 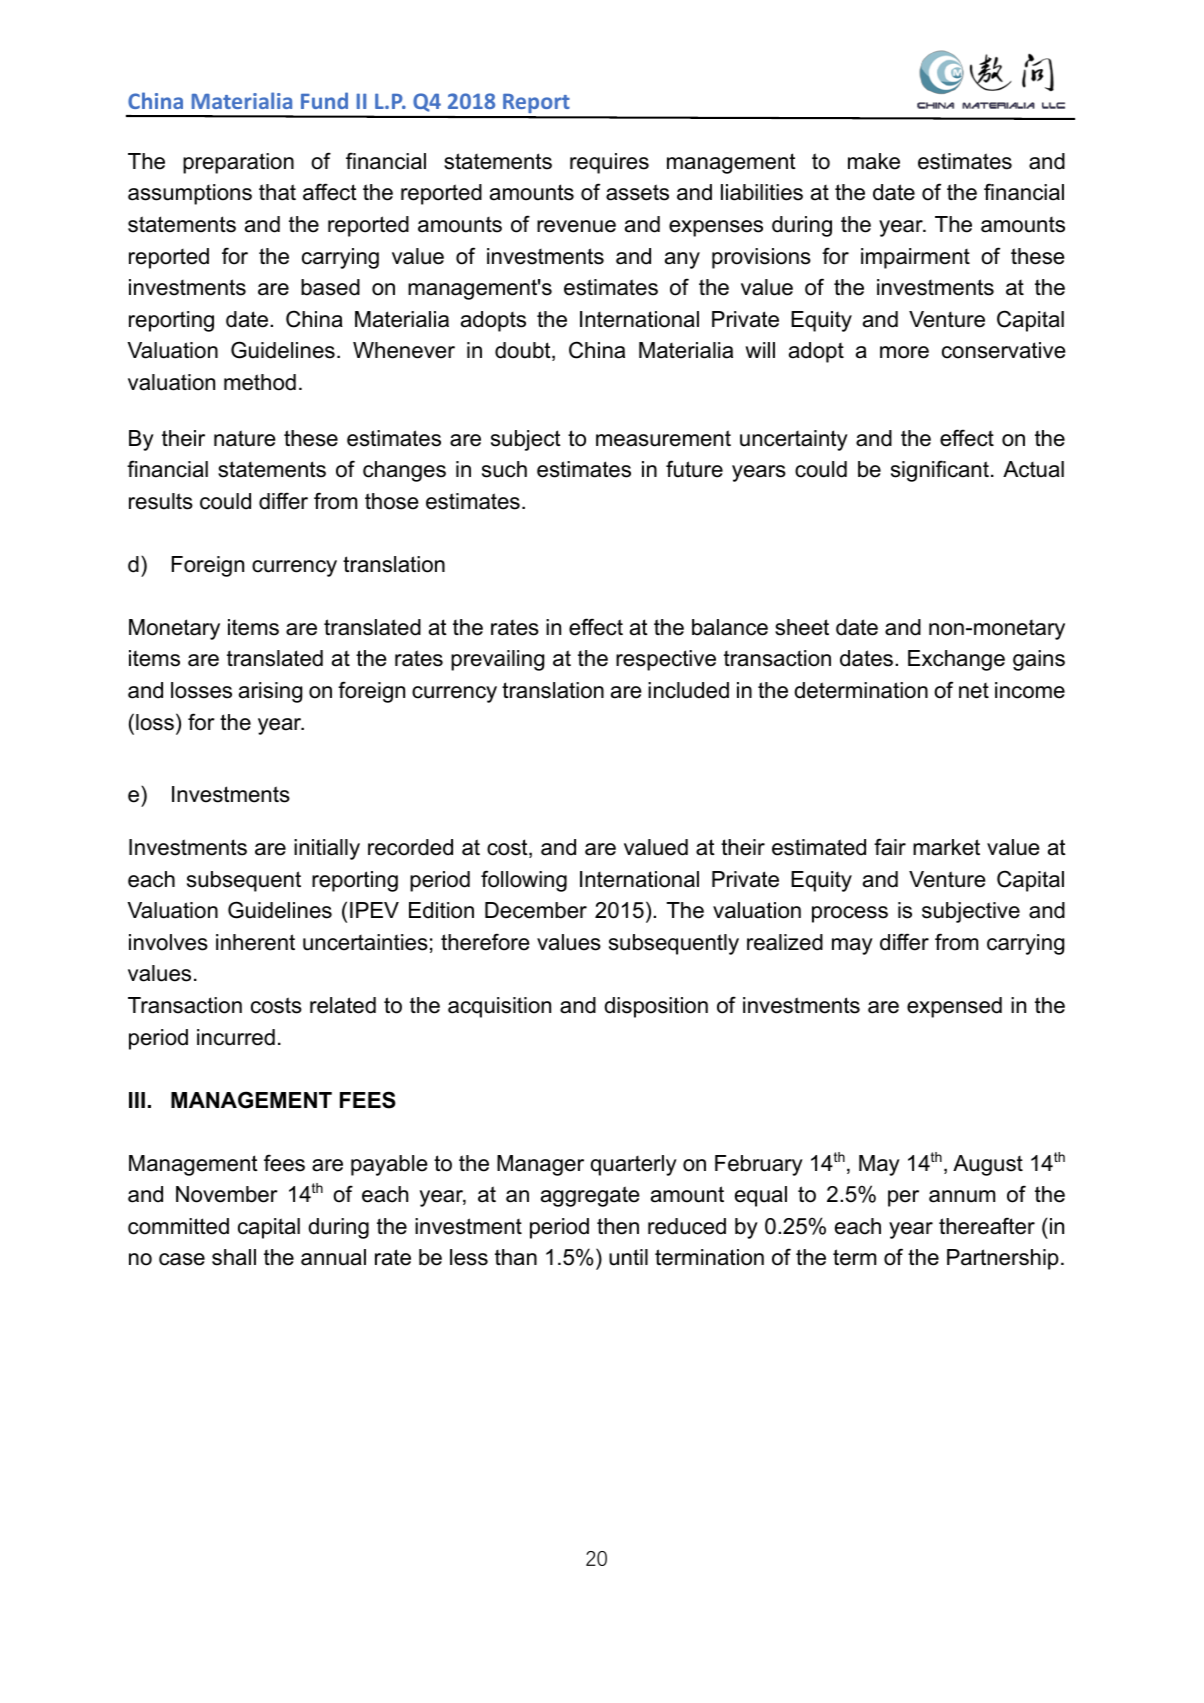 What do you see at coordinates (874, 161) in the page?
I see `make` at bounding box center [874, 161].
